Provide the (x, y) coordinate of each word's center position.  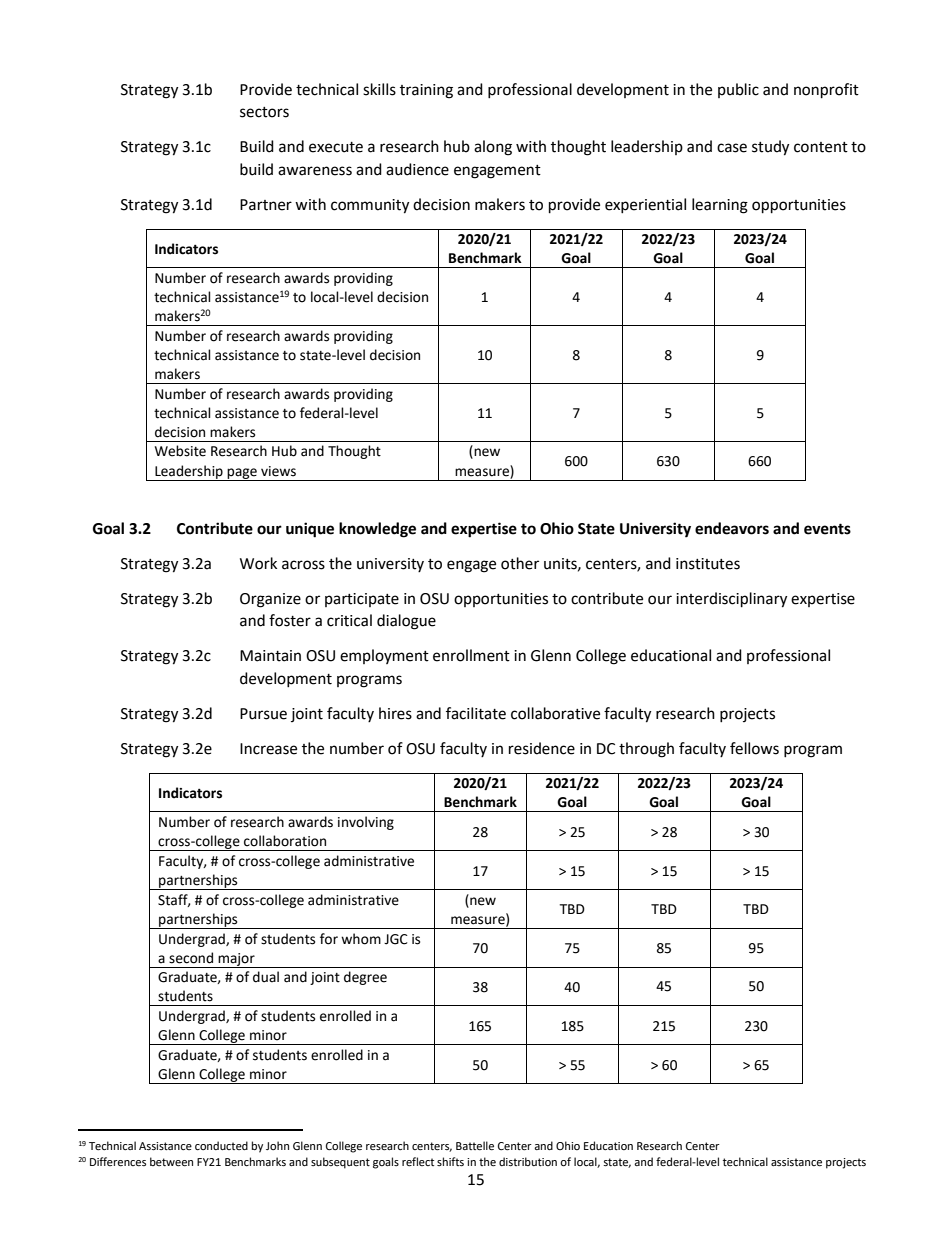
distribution (528, 1161)
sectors (264, 112)
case (732, 148)
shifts (450, 1161)
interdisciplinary (731, 600)
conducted (221, 1145)
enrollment (471, 655)
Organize (270, 600)
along (493, 148)
